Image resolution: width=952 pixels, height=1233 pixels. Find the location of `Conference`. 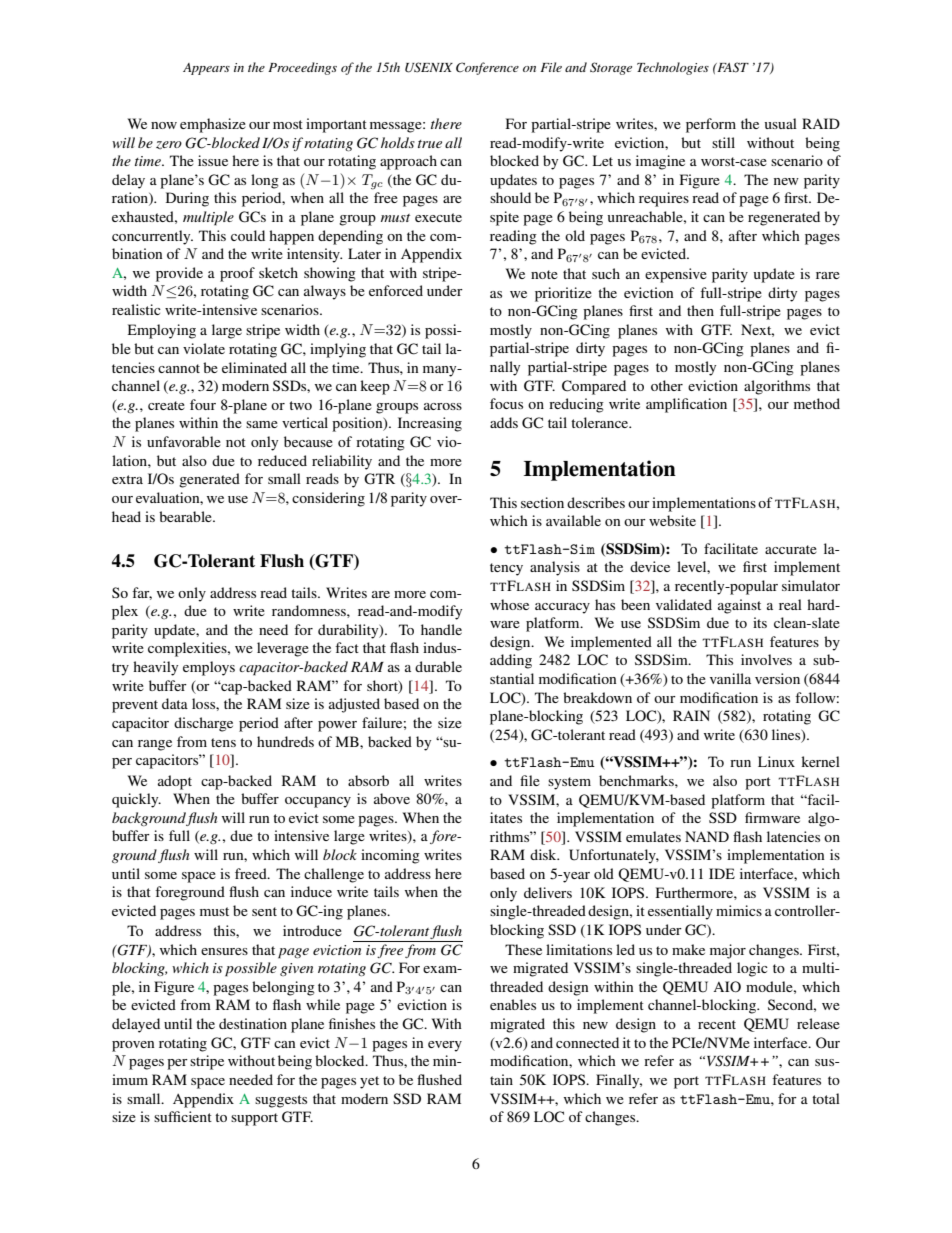

Conference is located at coordinates (487, 68).
